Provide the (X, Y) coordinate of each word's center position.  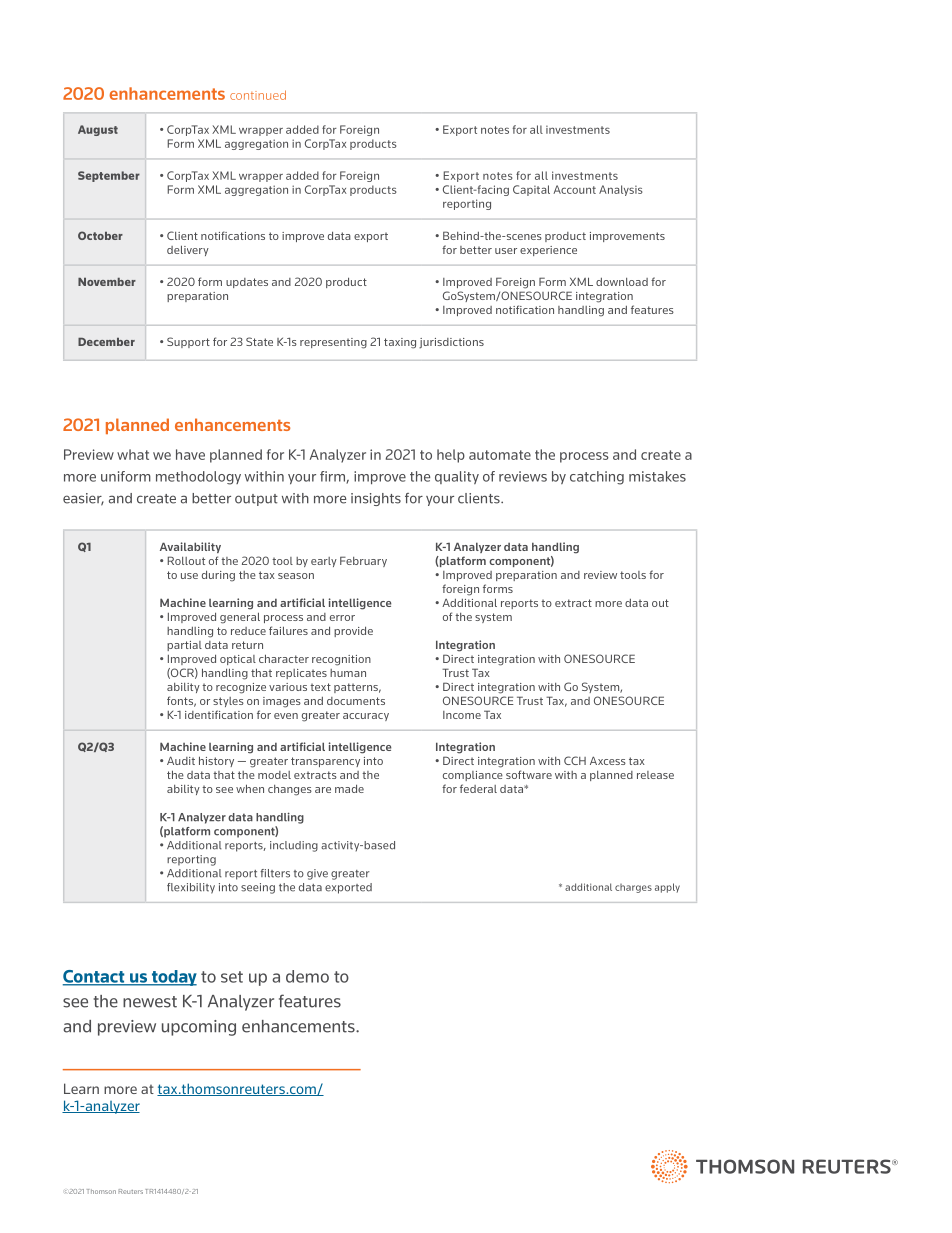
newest (150, 1002)
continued (258, 95)
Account (574, 189)
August (98, 130)
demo (307, 976)
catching (597, 478)
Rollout (186, 560)
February (363, 561)
